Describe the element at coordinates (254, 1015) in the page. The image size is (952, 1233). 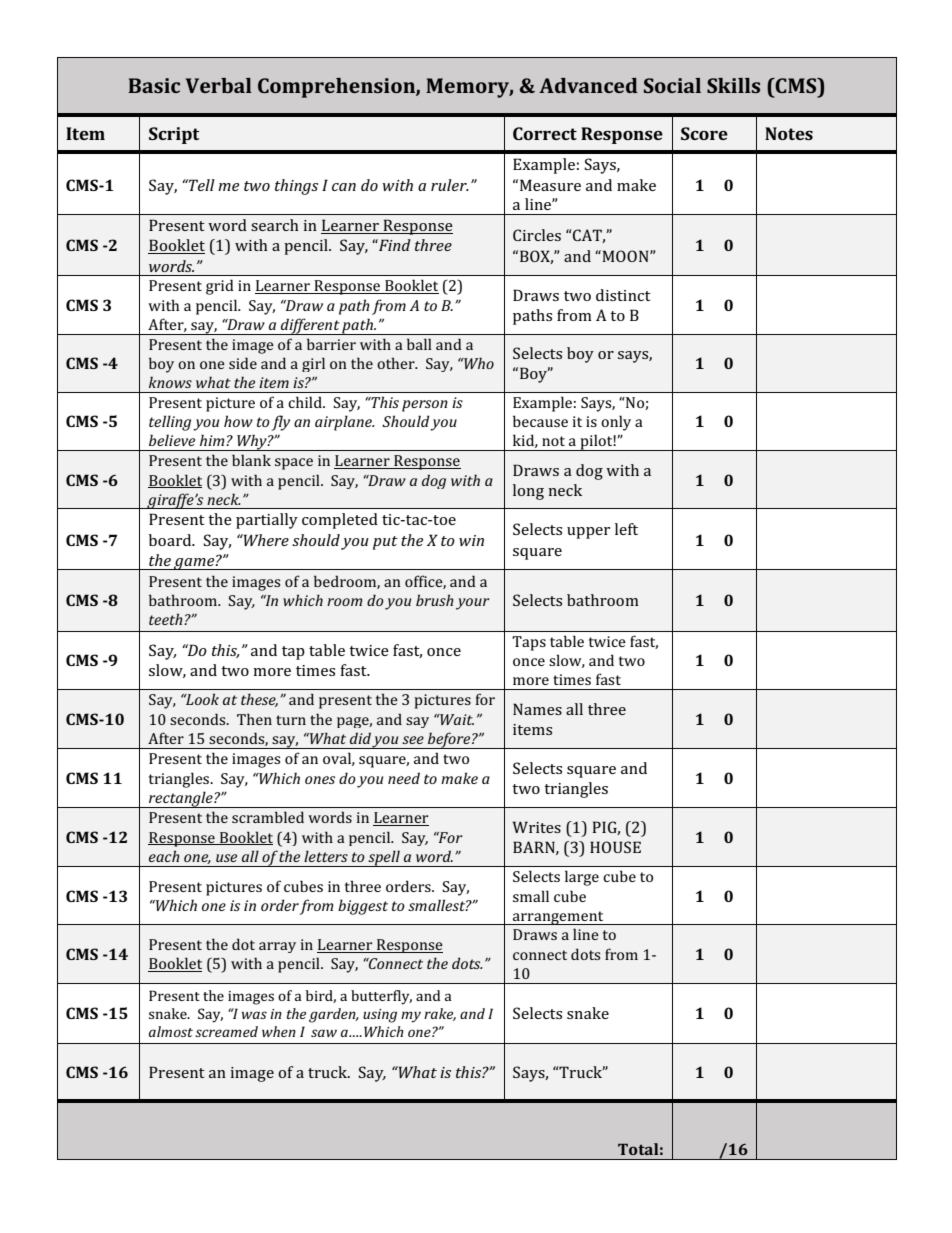
I see `was` at that location.
